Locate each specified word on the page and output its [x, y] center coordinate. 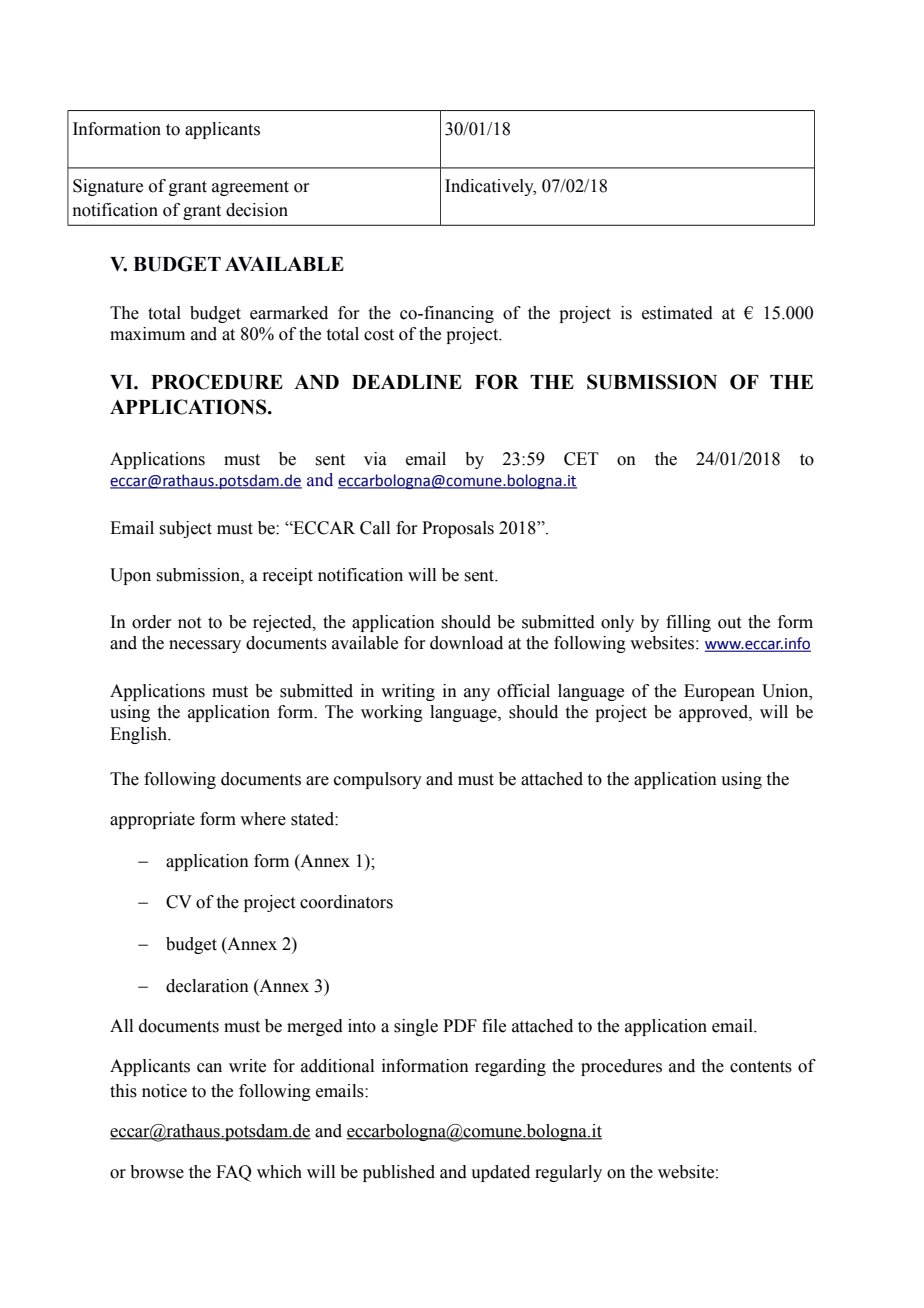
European [719, 692]
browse [157, 1172]
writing [408, 692]
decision [257, 210]
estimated [677, 313]
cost [379, 335]
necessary [205, 646]
